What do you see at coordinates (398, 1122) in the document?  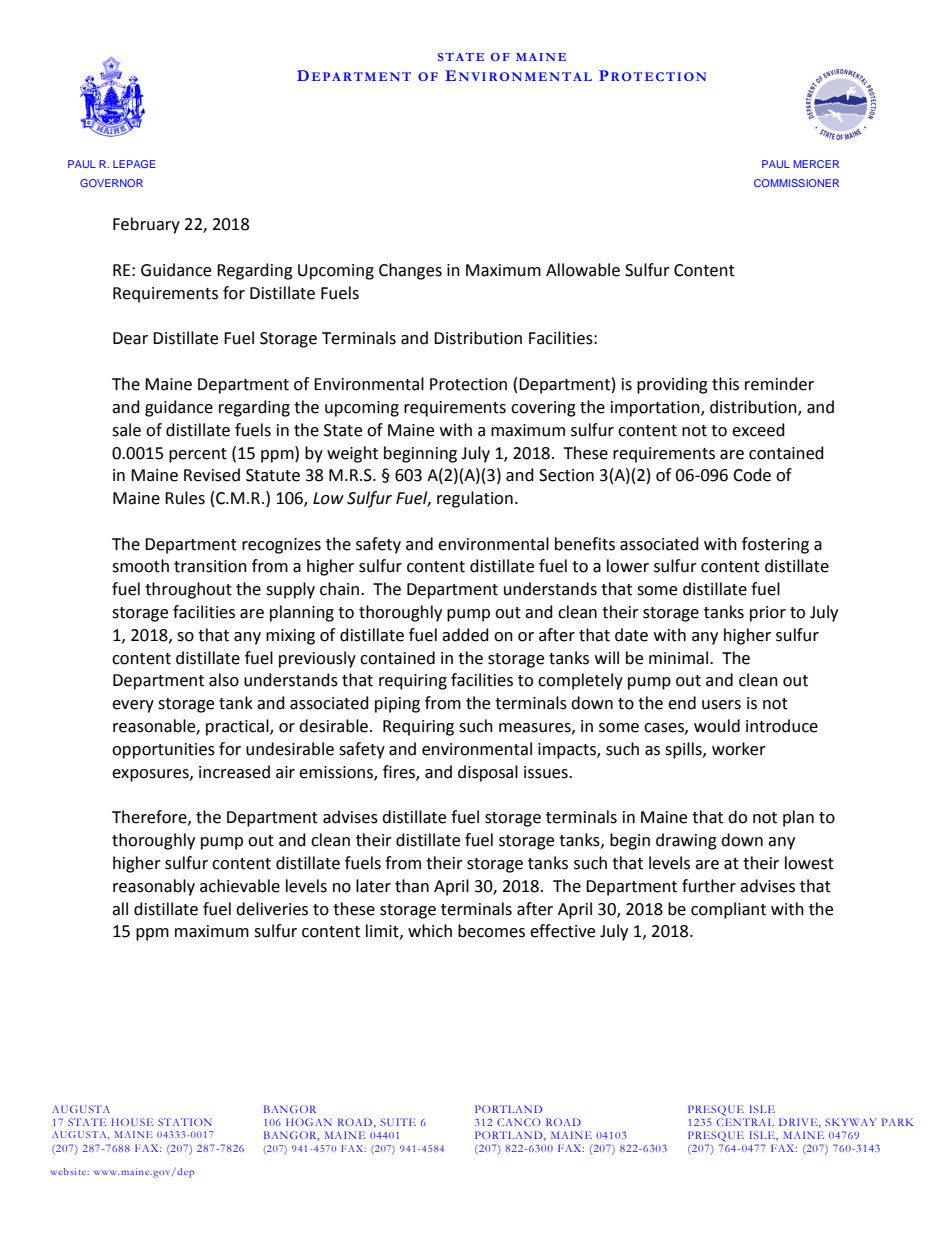 I see `SUITE` at bounding box center [398, 1122].
